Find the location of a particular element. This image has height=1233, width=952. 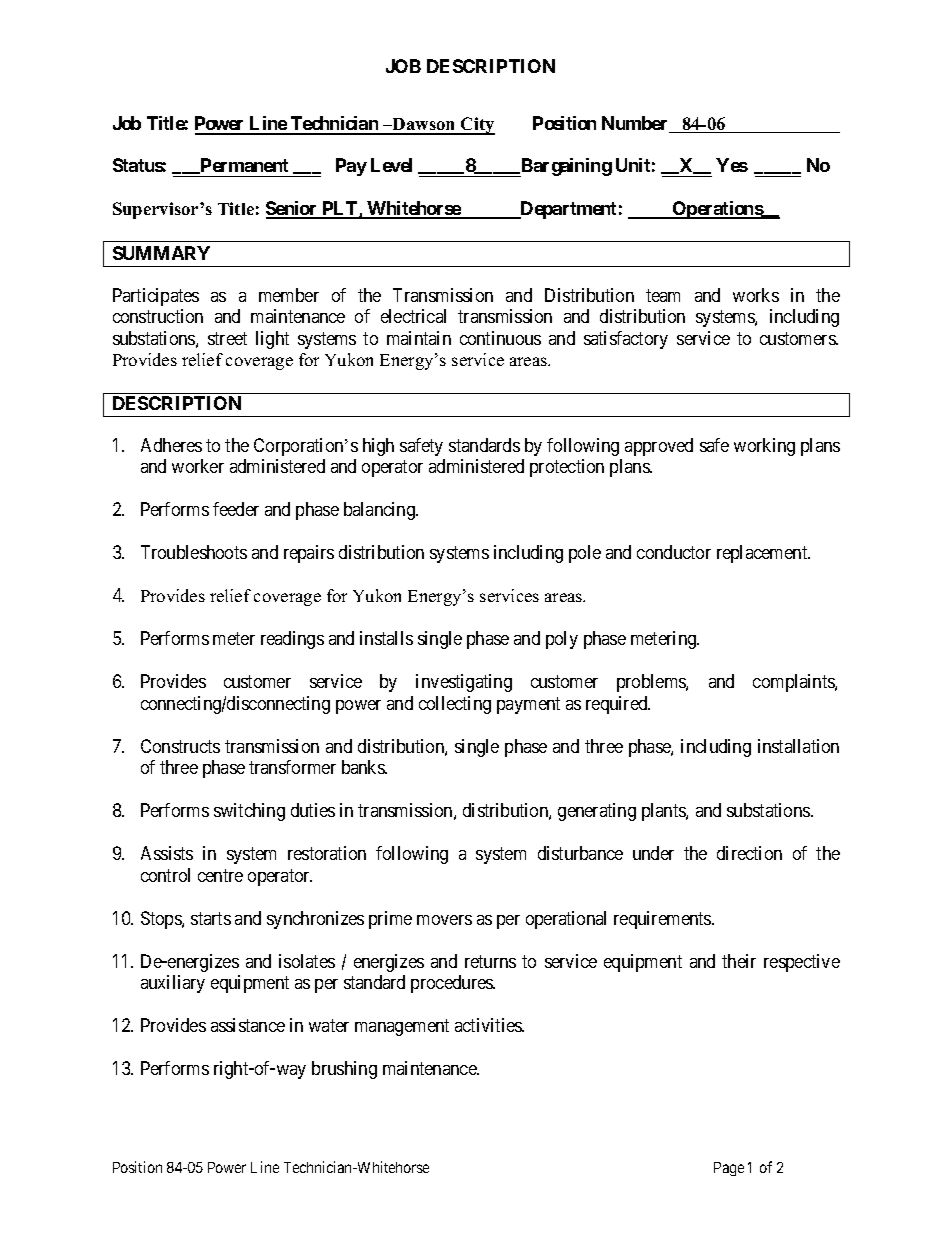

readings is located at coordinates (292, 640).
